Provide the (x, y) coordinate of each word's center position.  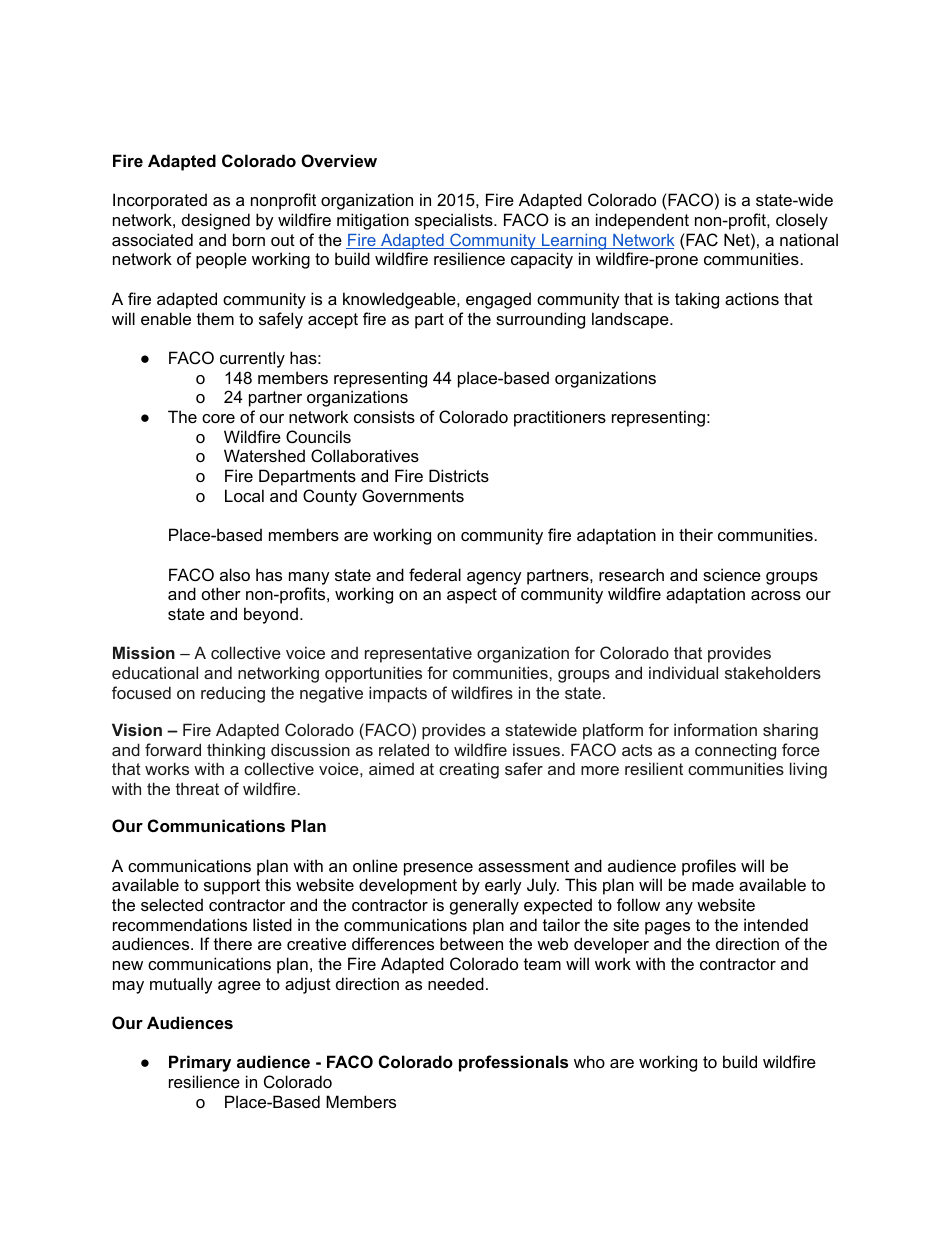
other (221, 593)
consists (384, 416)
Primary (200, 1063)
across (776, 595)
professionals (513, 1063)
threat (197, 788)
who (589, 1061)
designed (216, 221)
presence (438, 869)
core (218, 418)
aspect (472, 596)
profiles (709, 867)
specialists (455, 221)
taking (697, 300)
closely (802, 221)
